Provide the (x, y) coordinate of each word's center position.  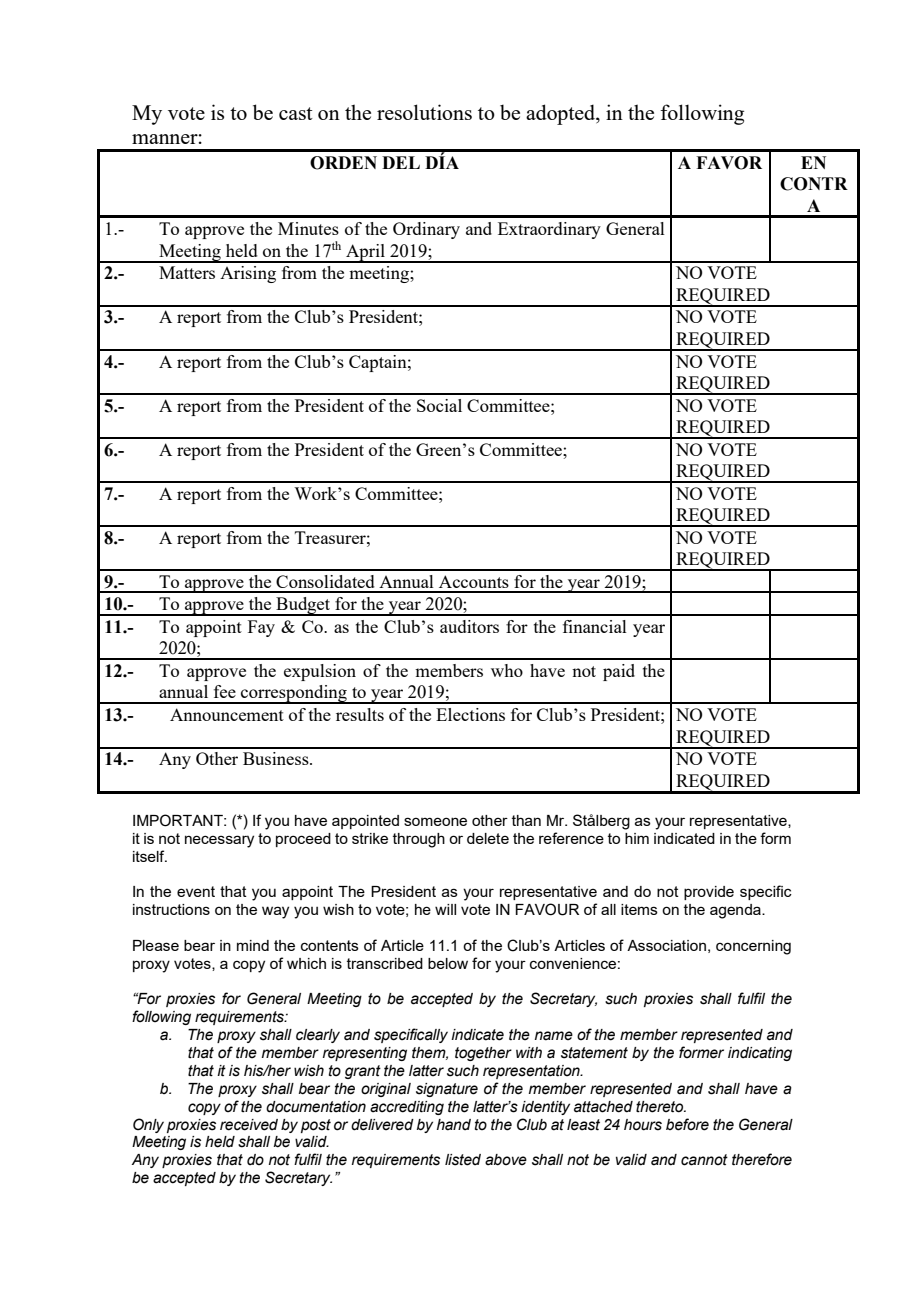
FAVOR (729, 163)
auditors (469, 626)
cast (296, 113)
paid (619, 672)
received (249, 1125)
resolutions (424, 112)
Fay (261, 628)
